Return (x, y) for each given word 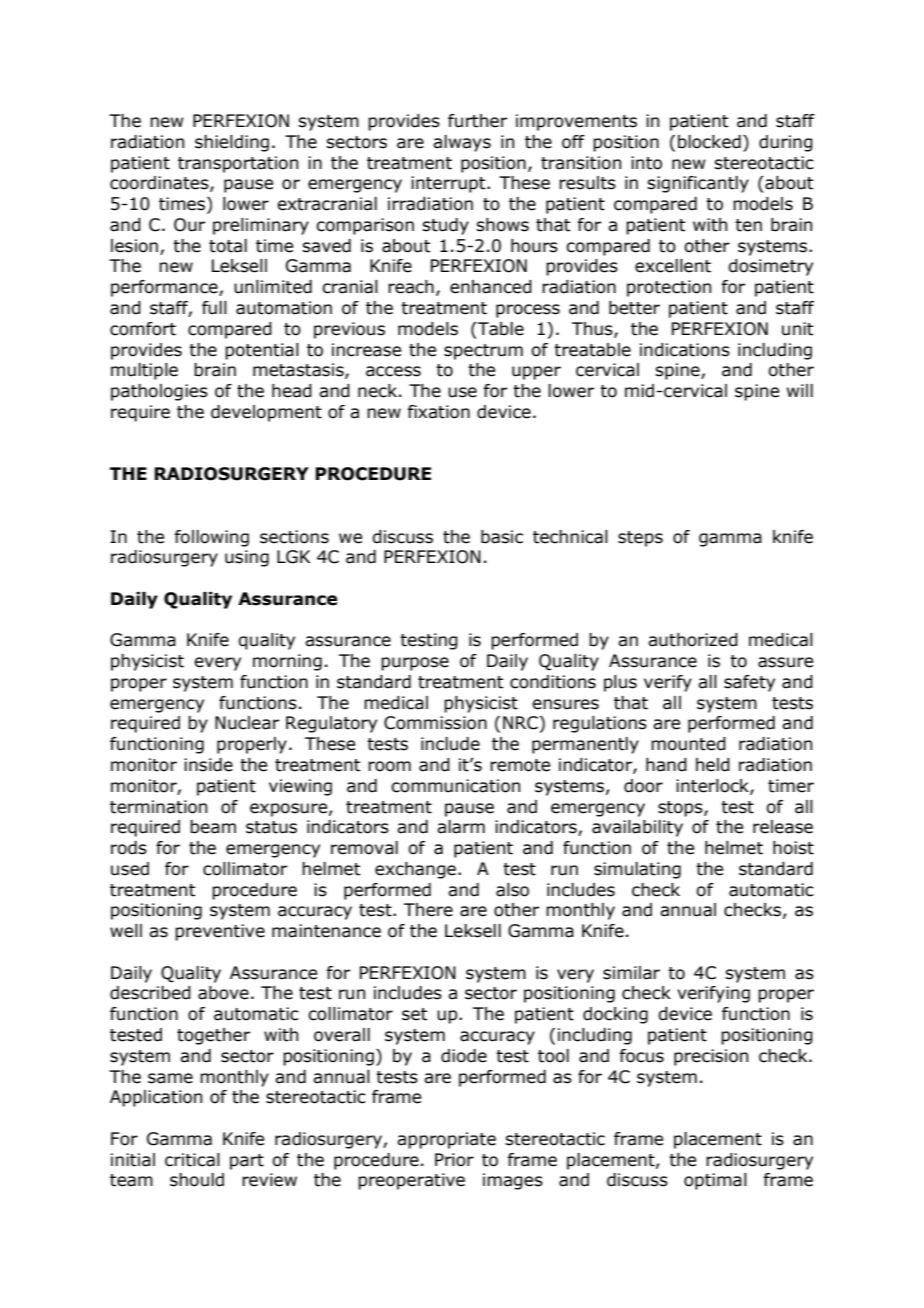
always (462, 143)
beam (213, 827)
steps (640, 539)
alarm (461, 827)
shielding (232, 143)
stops (681, 809)
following (211, 538)
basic (502, 537)
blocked (709, 142)
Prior (454, 1160)
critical (192, 1160)
